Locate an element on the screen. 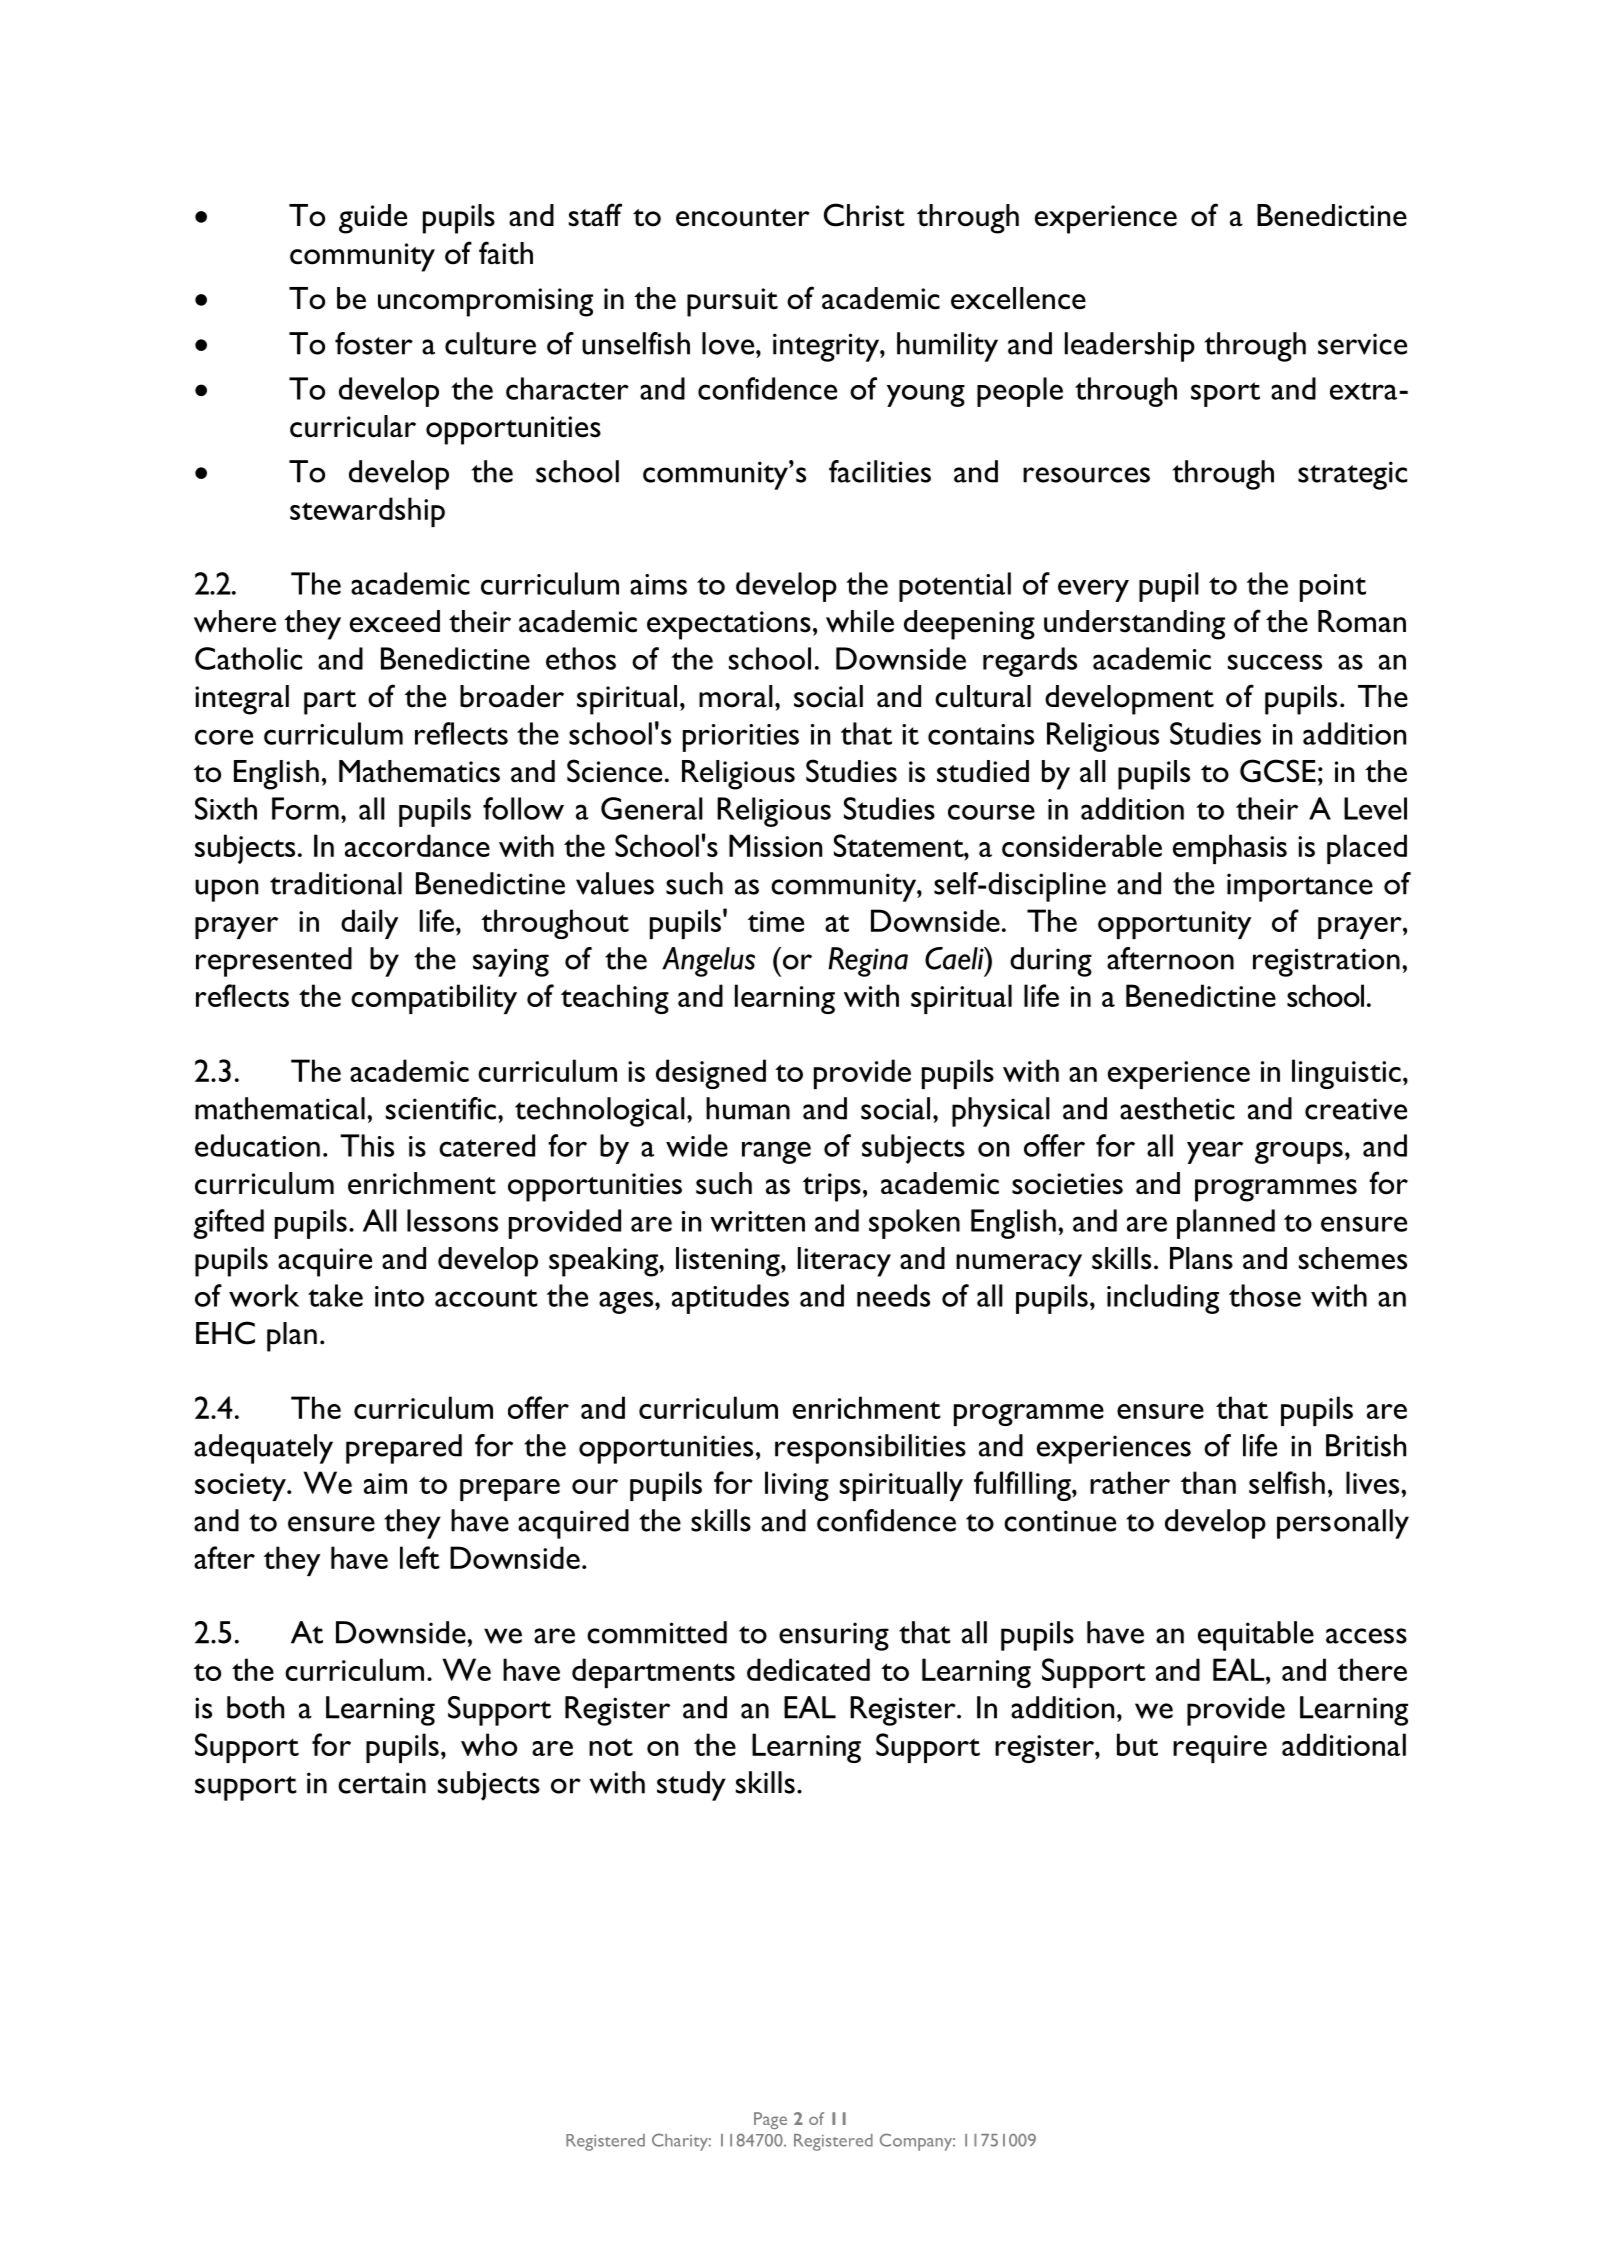 The image size is (1602, 2266). leadership is located at coordinates (1130, 347).
